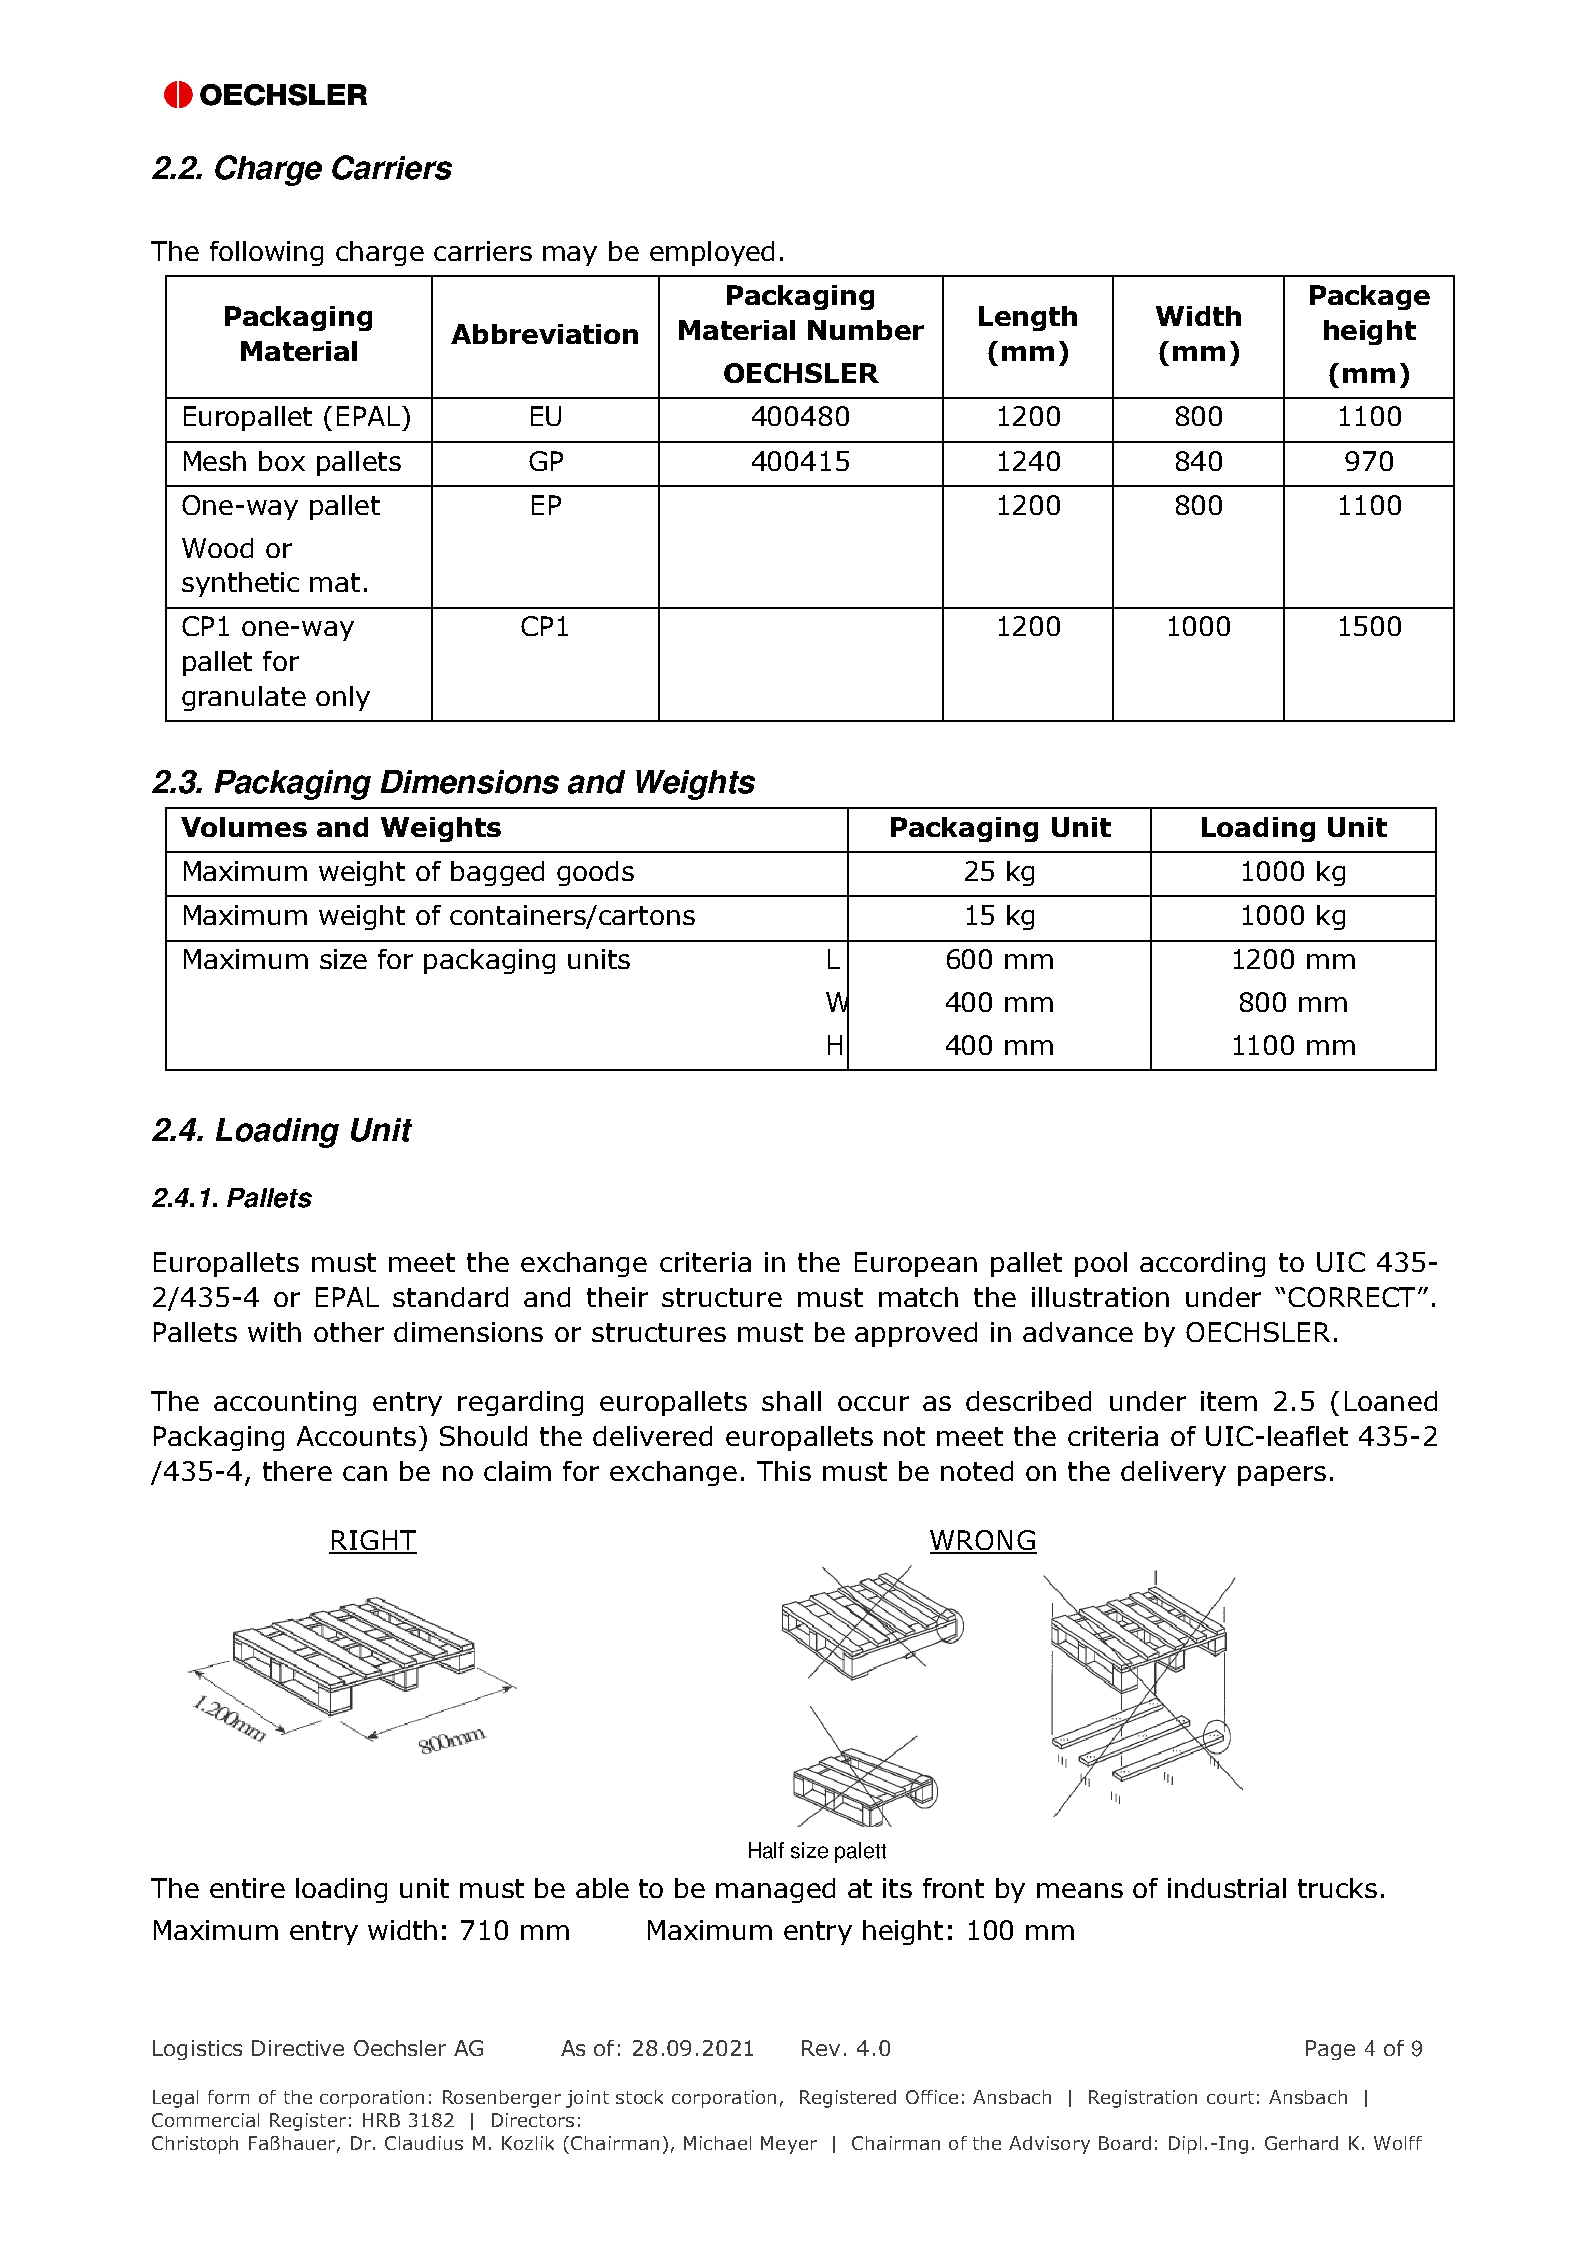 Image resolution: width=1590 pixels, height=2250 pixels. What do you see at coordinates (1202, 1264) in the screenshot?
I see `according` at bounding box center [1202, 1264].
